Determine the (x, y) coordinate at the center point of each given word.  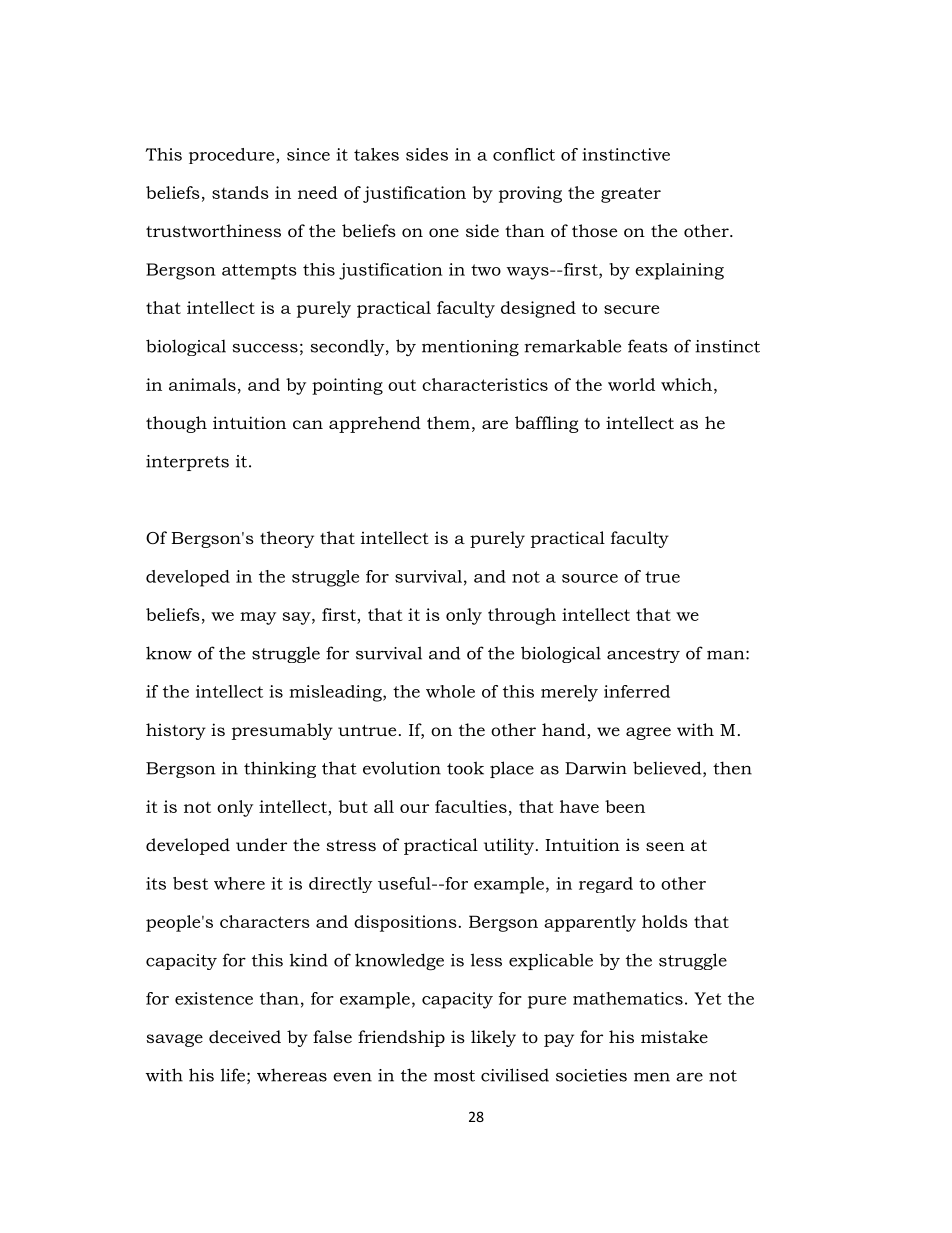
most (454, 1076)
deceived (245, 1036)
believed (668, 769)
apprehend (375, 424)
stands (240, 192)
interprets (187, 463)
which (686, 384)
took (465, 768)
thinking (280, 769)
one (444, 232)
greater (631, 195)
